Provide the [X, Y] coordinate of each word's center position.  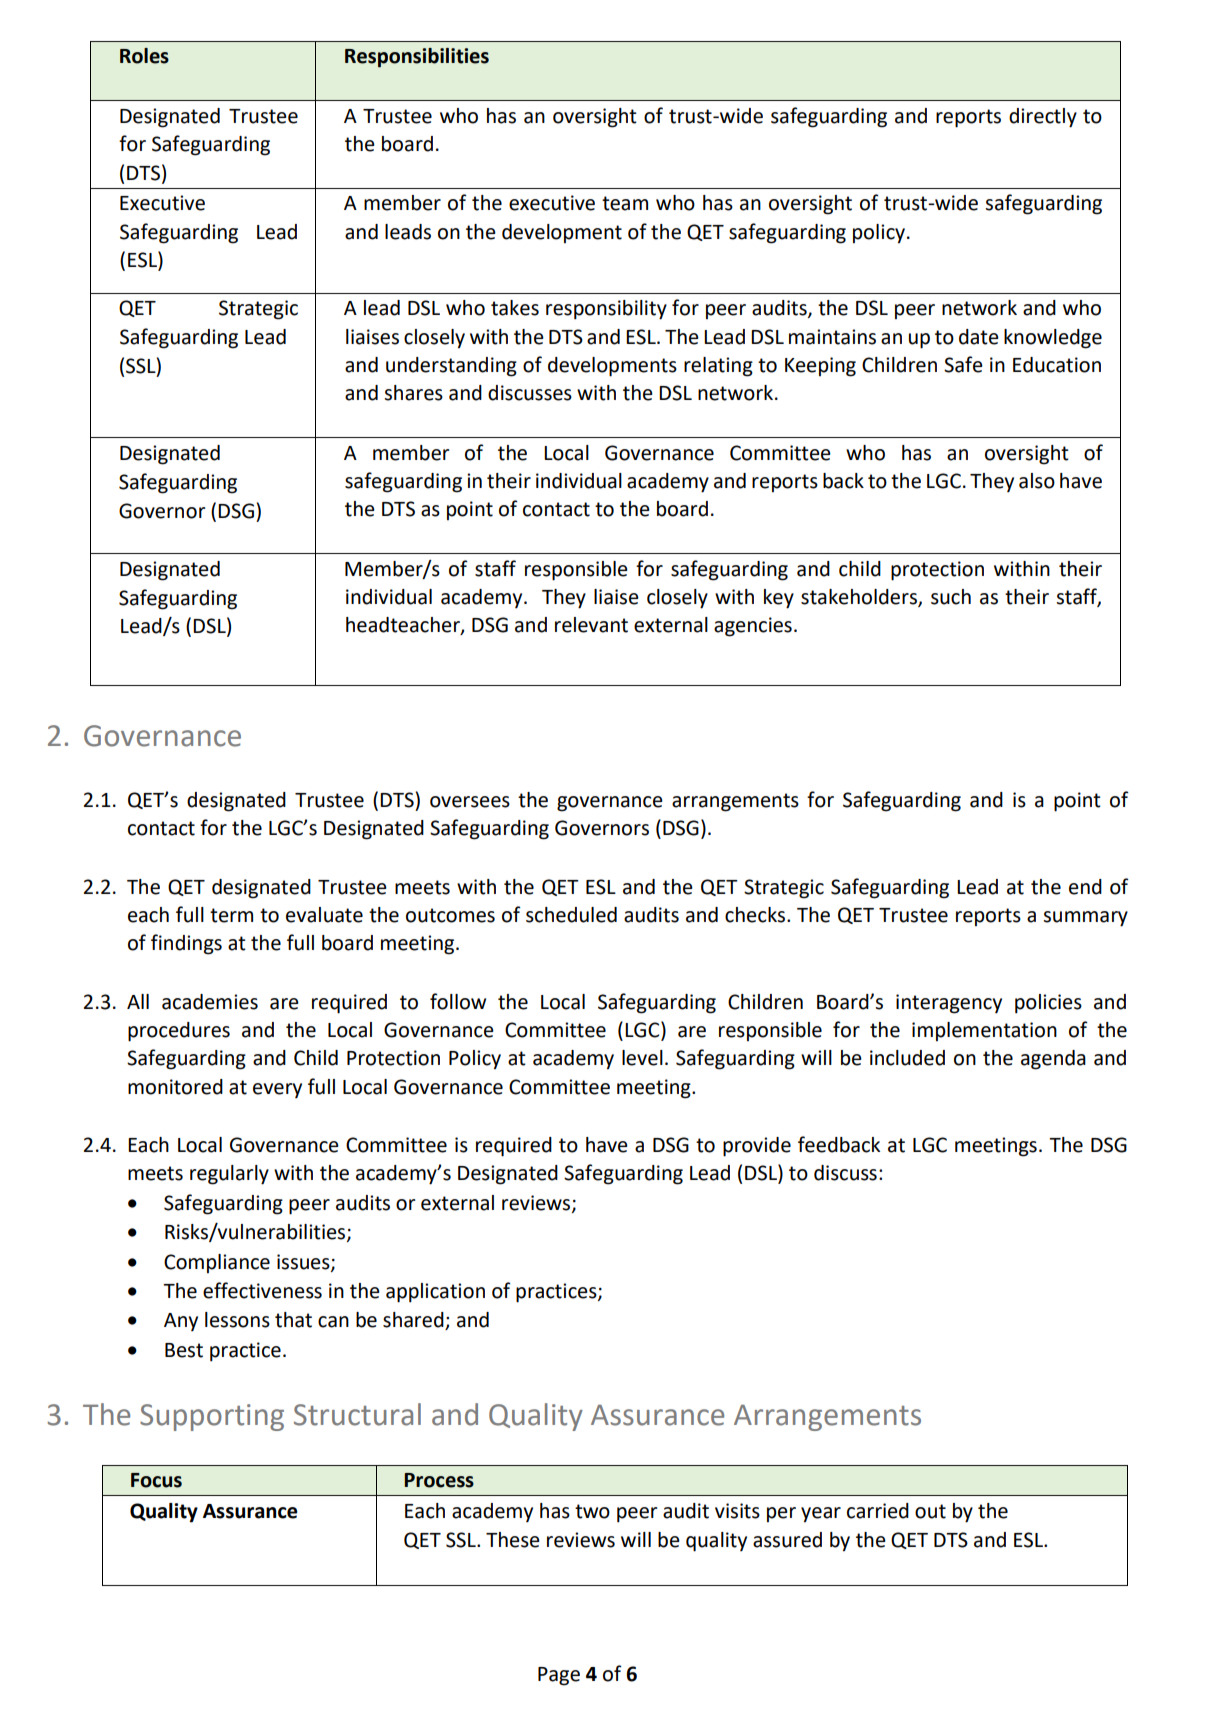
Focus [156, 1480]
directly [1043, 118]
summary [1085, 919]
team [625, 203]
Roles [144, 56]
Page [559, 1676]
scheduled [571, 915]
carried [878, 1511]
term [231, 915]
